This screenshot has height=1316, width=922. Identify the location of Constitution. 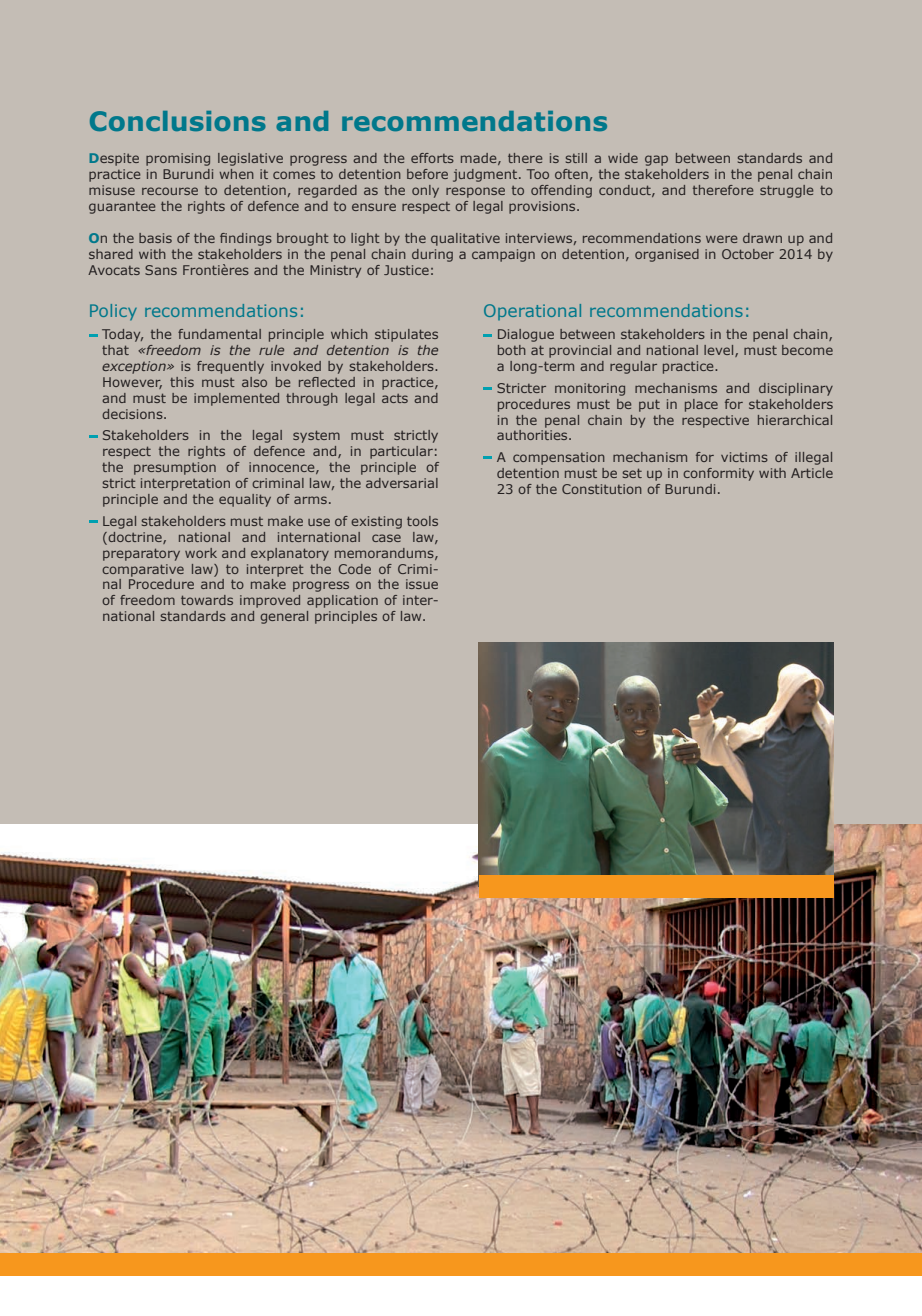
(602, 489).
